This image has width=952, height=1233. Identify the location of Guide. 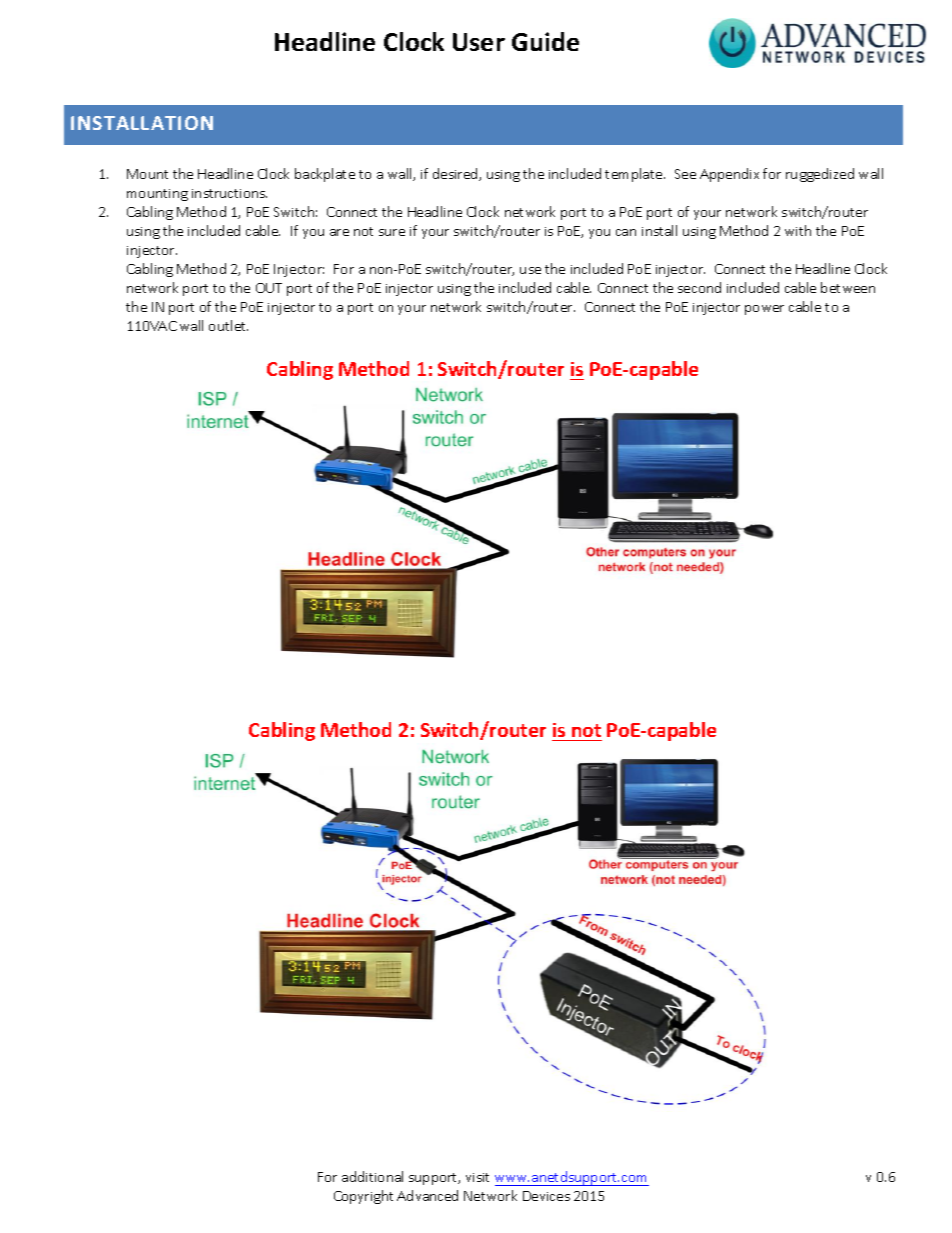
(545, 41).
